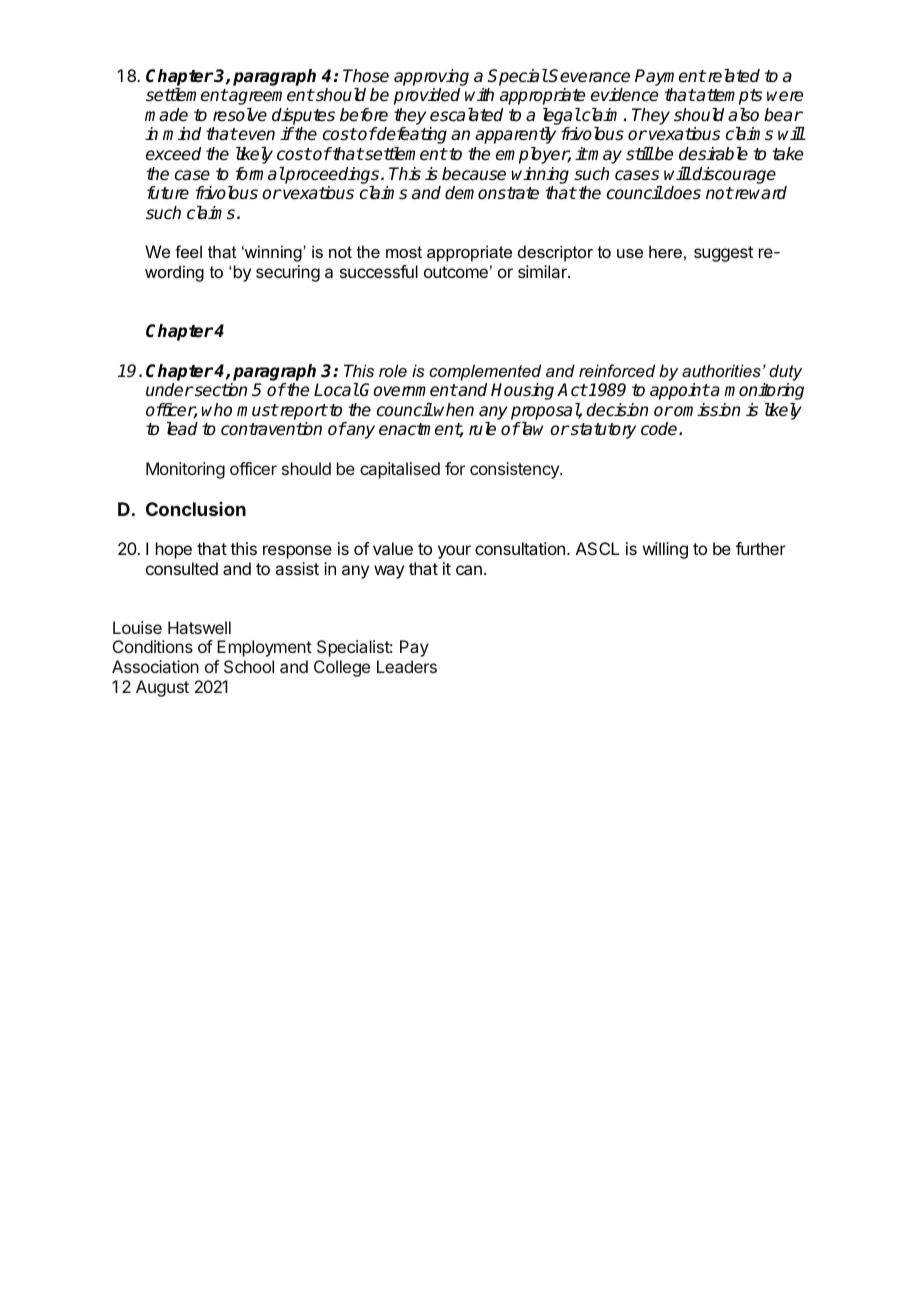  What do you see at coordinates (240, 115) in the screenshot?
I see `resolve` at bounding box center [240, 115].
